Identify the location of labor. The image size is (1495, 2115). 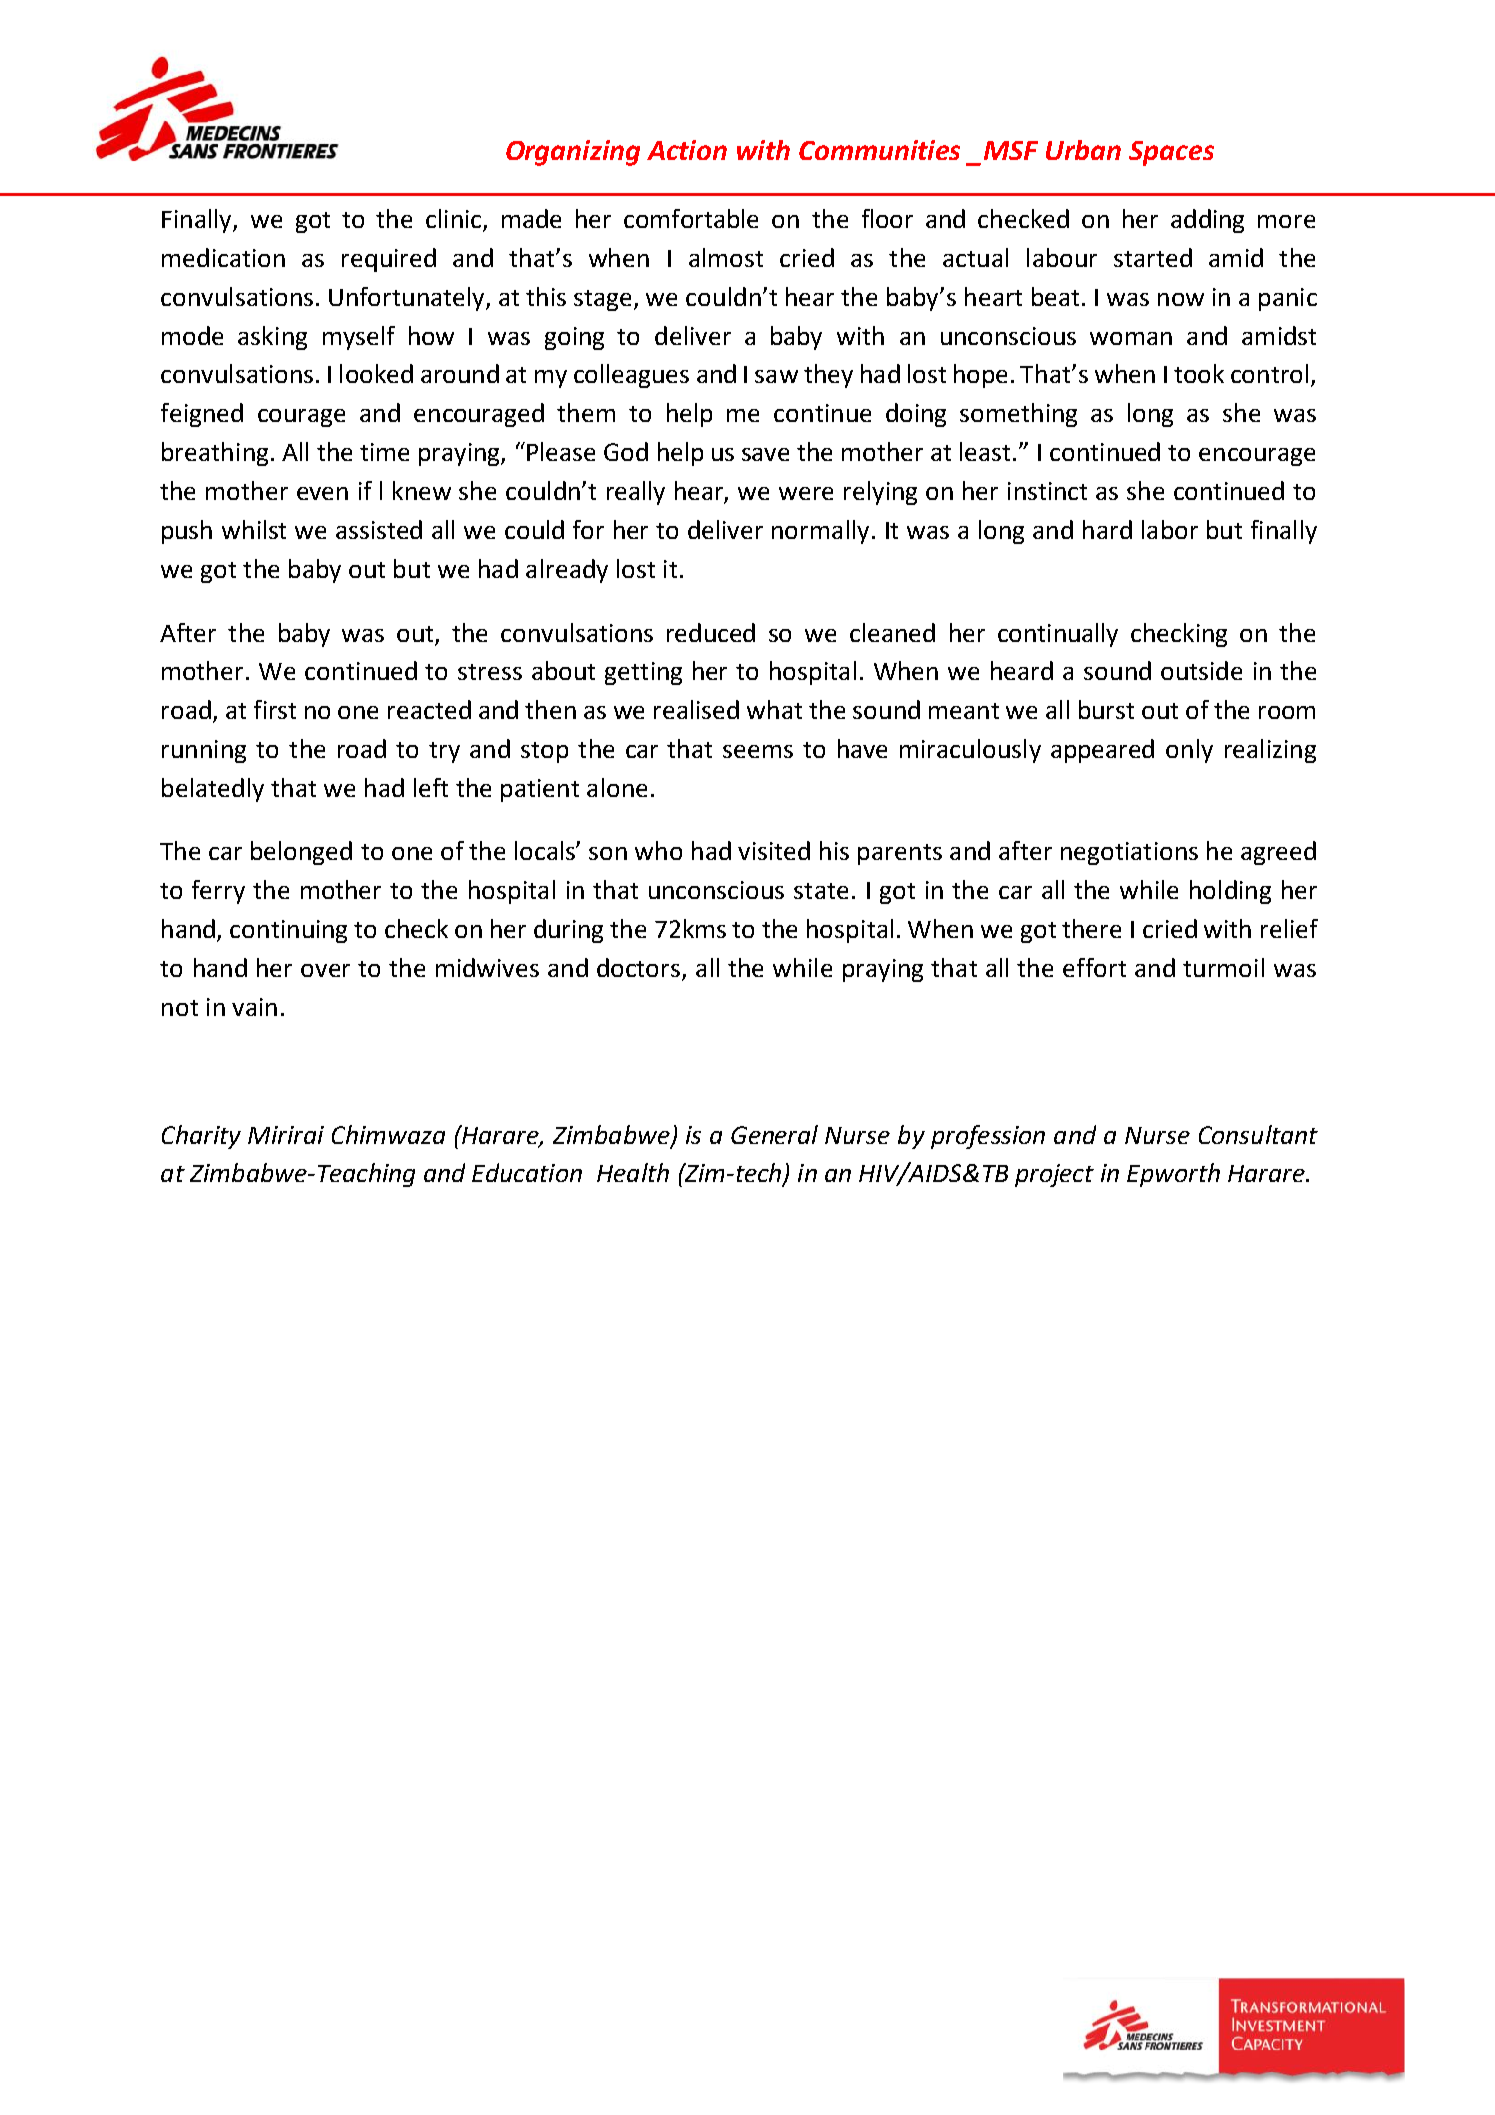
(1170, 529).
